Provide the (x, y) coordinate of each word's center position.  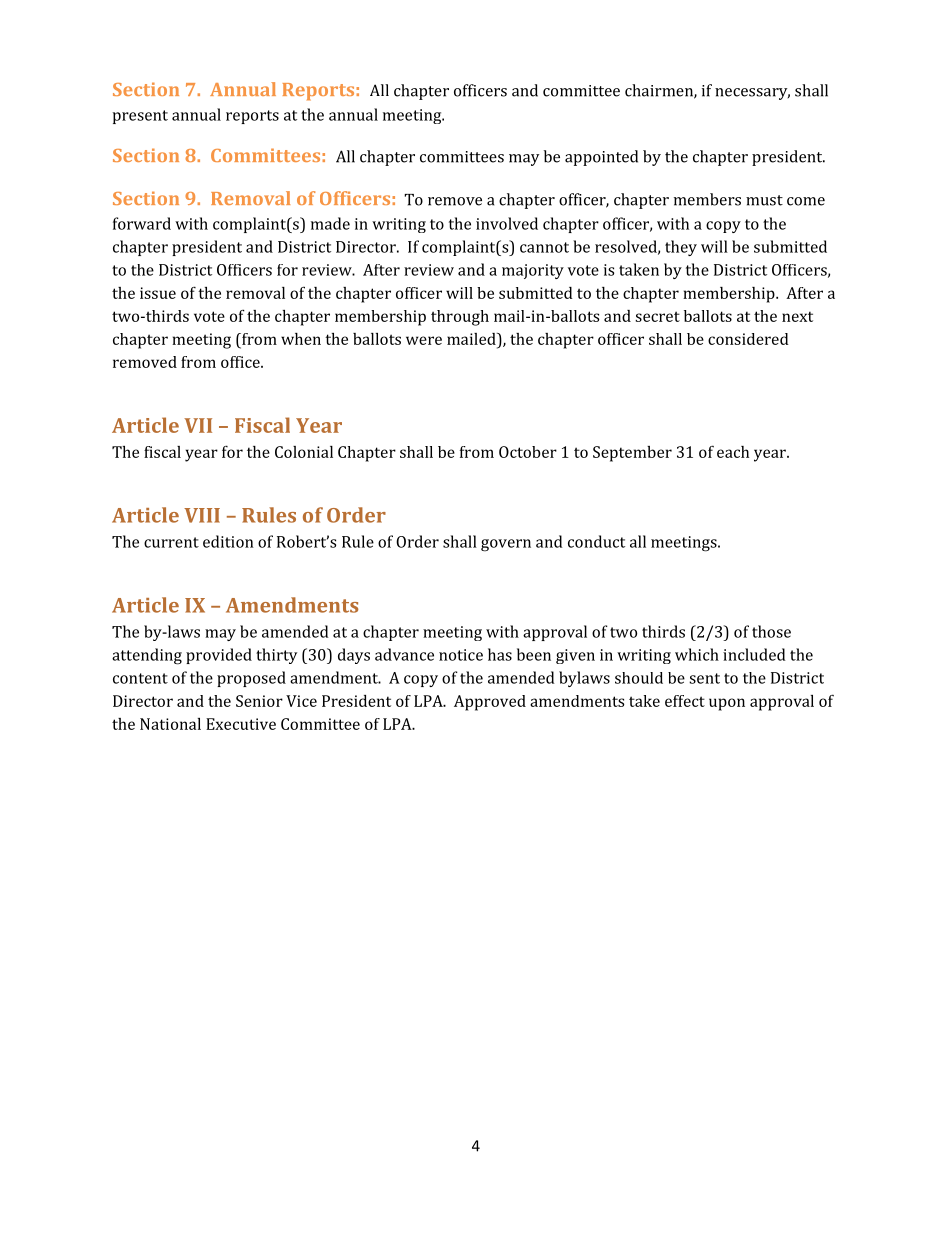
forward (142, 223)
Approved (490, 703)
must (764, 200)
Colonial (304, 452)
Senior (259, 701)
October (528, 452)
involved (507, 223)
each (733, 452)
